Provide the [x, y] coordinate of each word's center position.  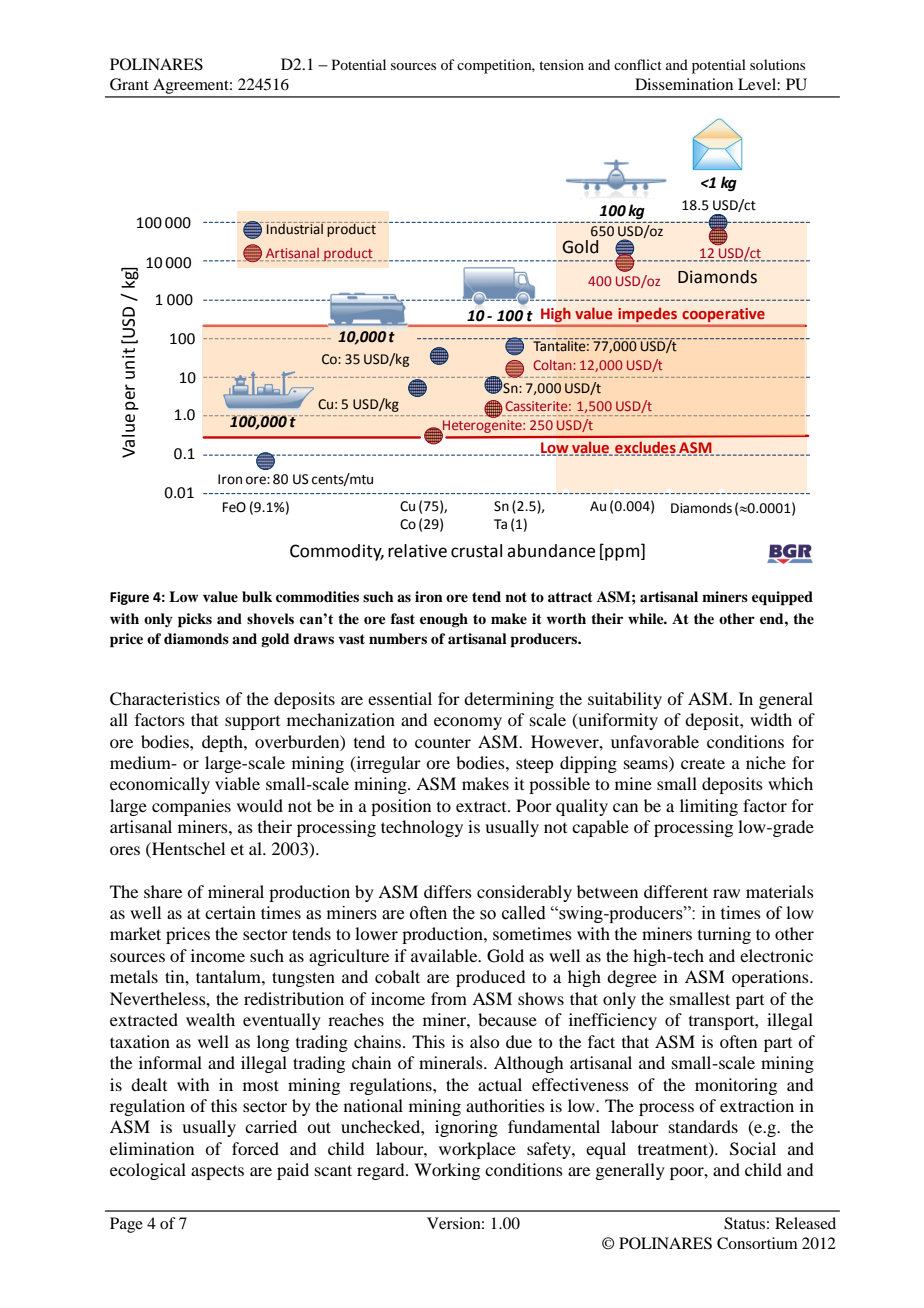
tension [561, 64]
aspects [217, 1173]
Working [447, 1171]
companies [191, 807]
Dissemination [684, 84]
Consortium [757, 1243]
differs [448, 891]
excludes [646, 448]
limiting [709, 807]
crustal [476, 551]
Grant [129, 84]
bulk [257, 597]
